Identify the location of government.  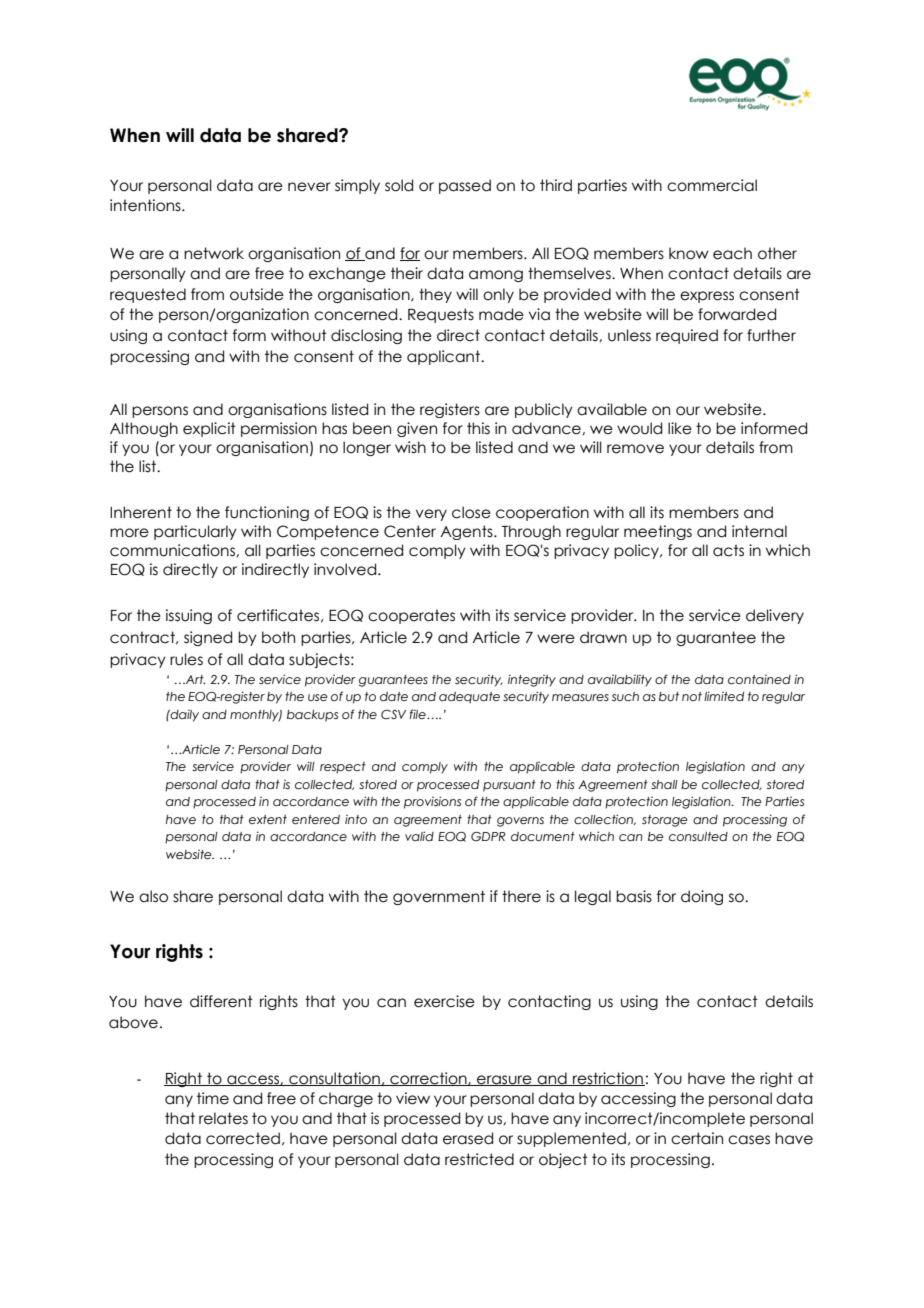
(439, 897).
